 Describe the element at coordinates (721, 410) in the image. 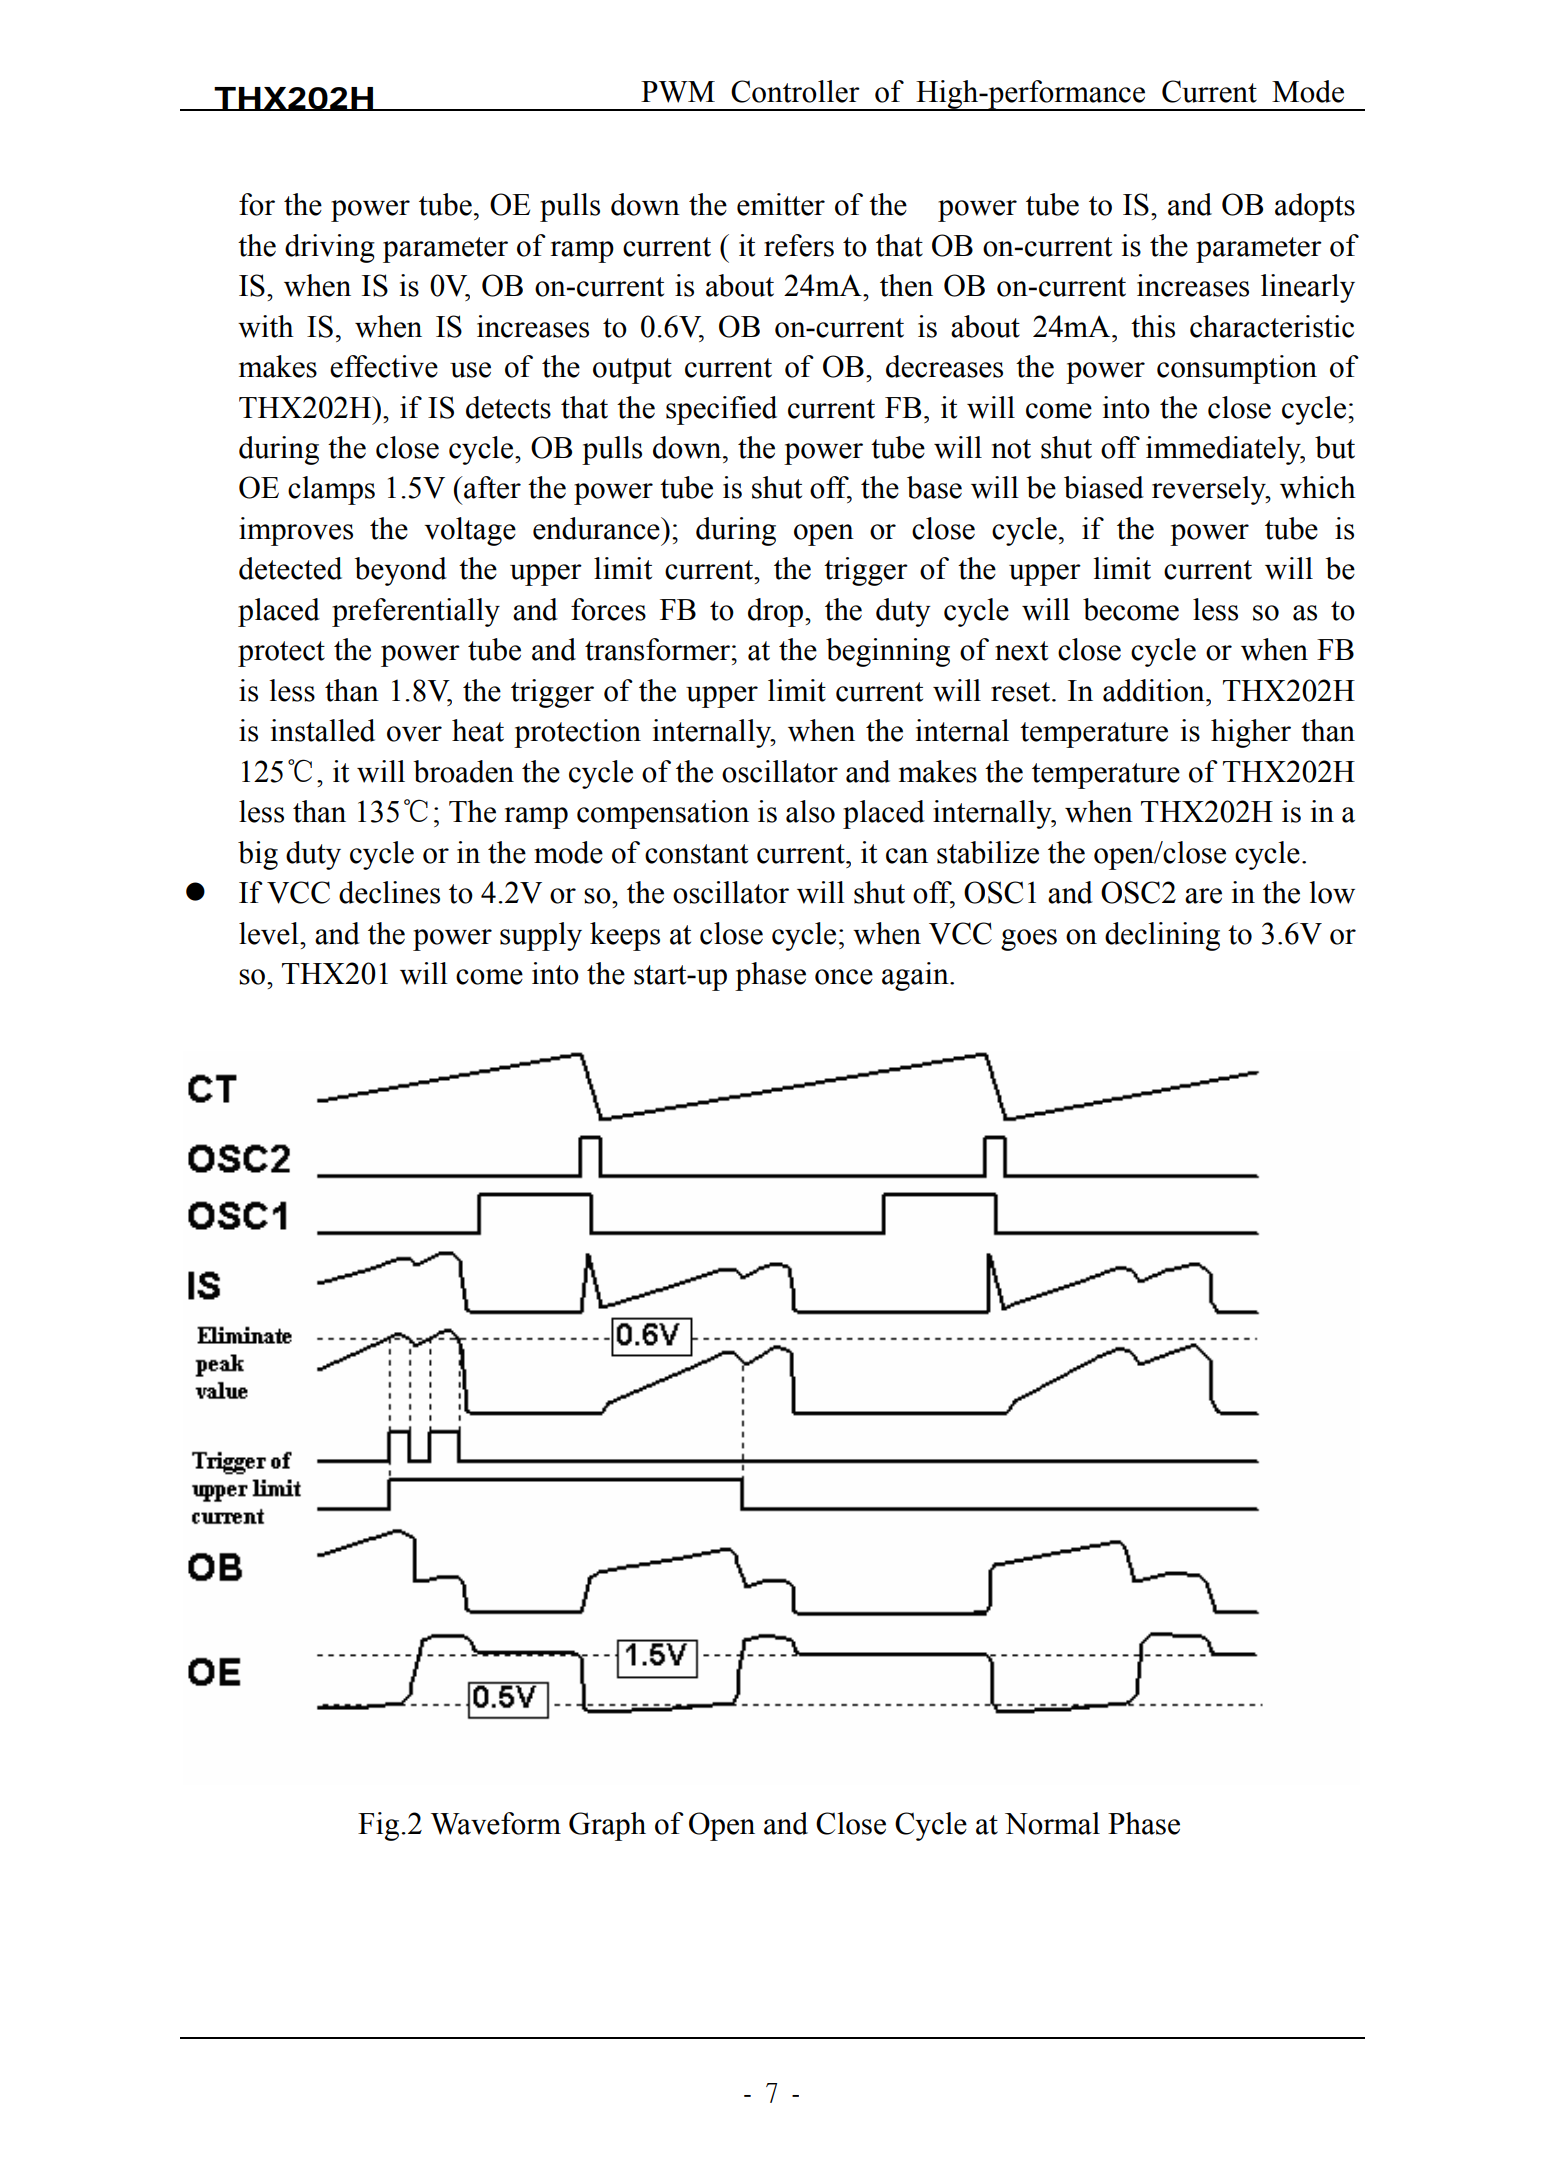

I see `specified` at that location.
